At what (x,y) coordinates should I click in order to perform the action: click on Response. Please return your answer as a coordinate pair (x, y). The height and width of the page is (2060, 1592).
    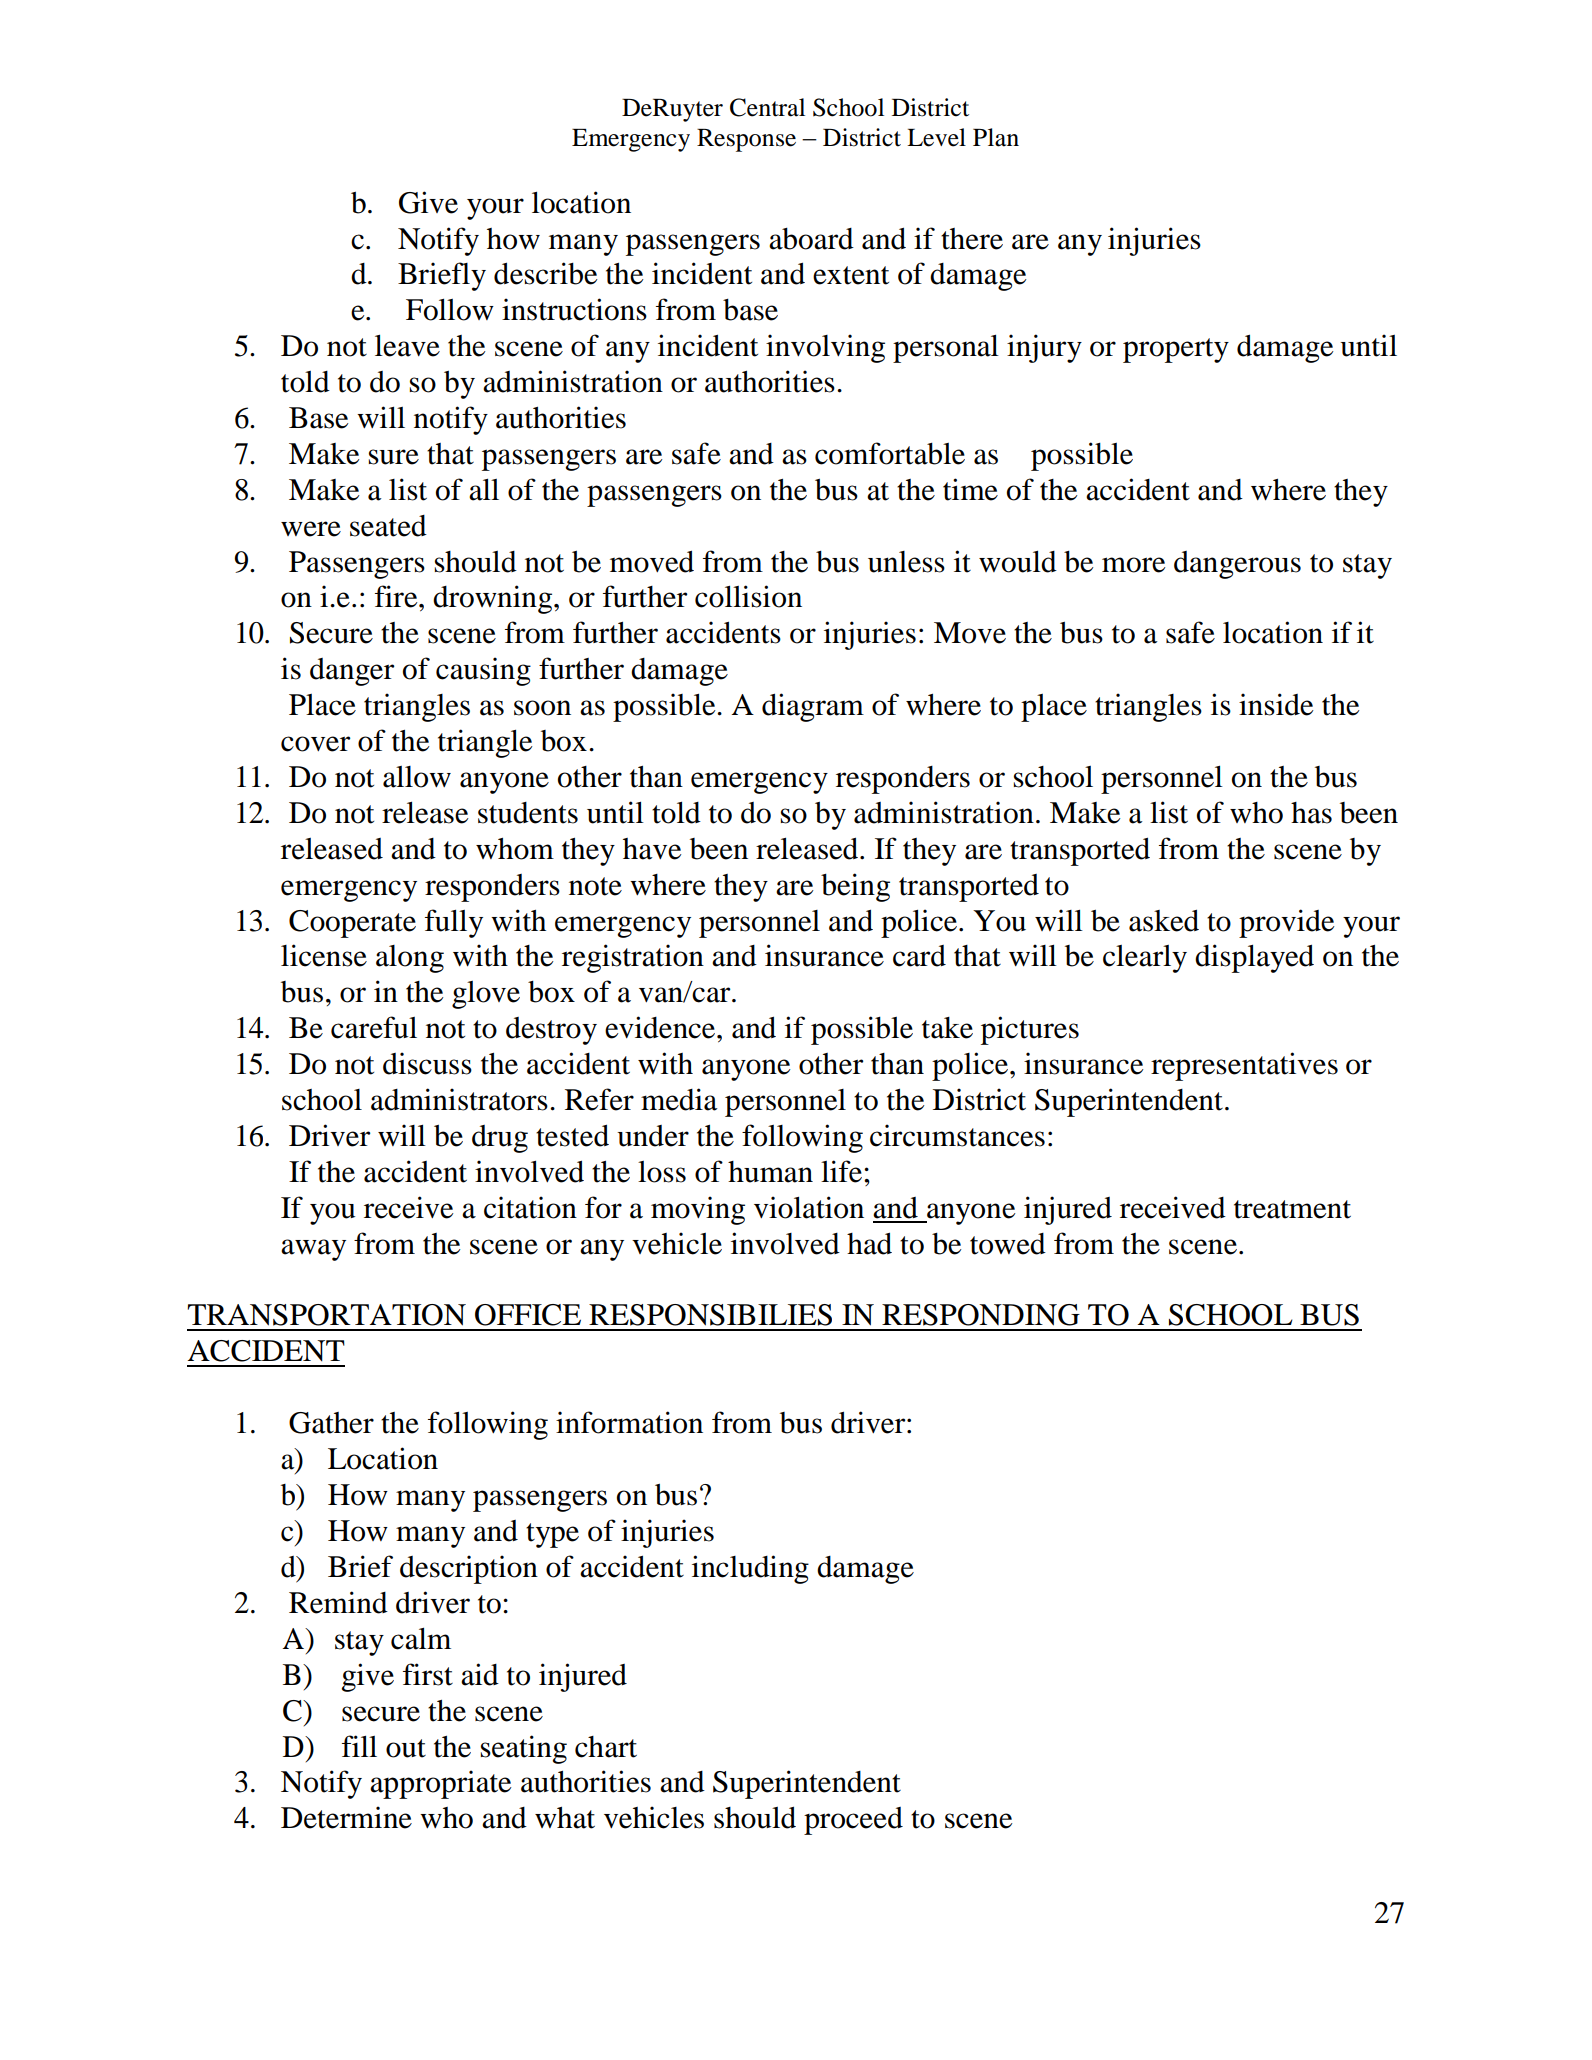
    Looking at the image, I should click on (746, 140).
